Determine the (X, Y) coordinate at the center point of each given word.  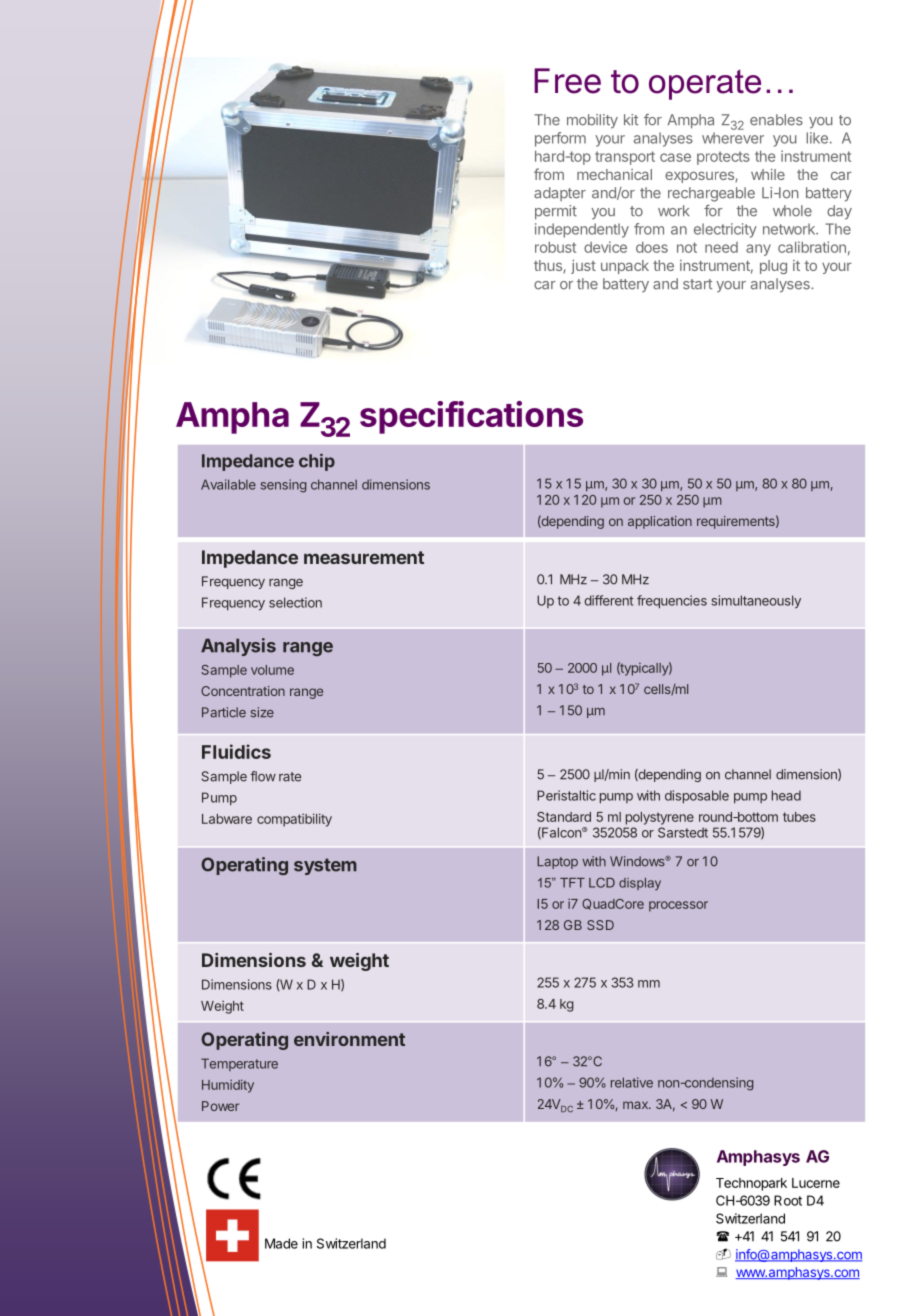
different (608, 600)
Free (567, 81)
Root (788, 1200)
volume (272, 670)
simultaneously (756, 602)
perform (560, 139)
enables (776, 120)
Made (281, 1243)
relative (632, 1082)
